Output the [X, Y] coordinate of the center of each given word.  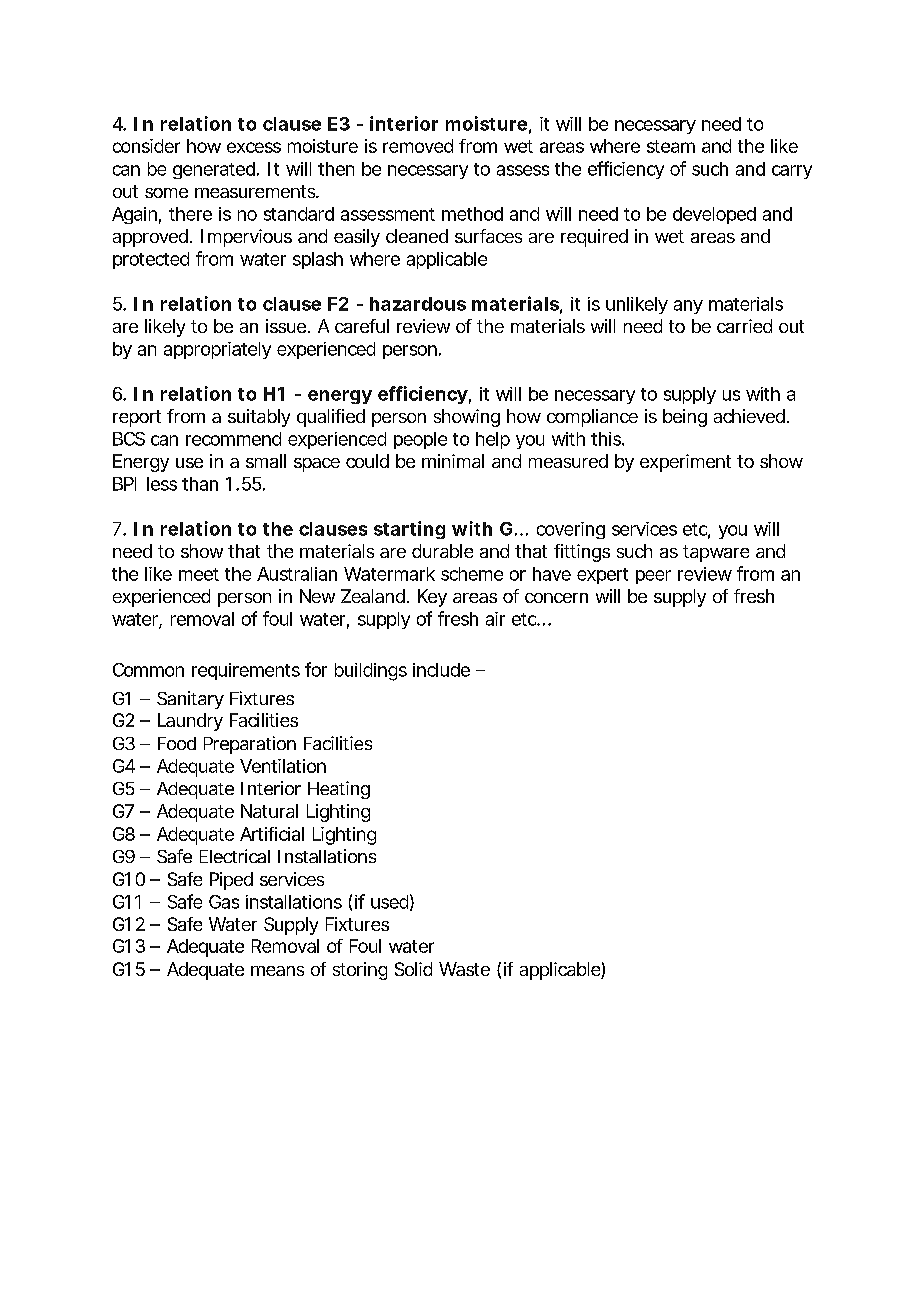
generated [214, 170]
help [493, 440]
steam [671, 146]
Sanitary [190, 700]
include [441, 670]
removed [418, 146]
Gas [224, 902]
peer [653, 577]
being [685, 418]
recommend [233, 439]
